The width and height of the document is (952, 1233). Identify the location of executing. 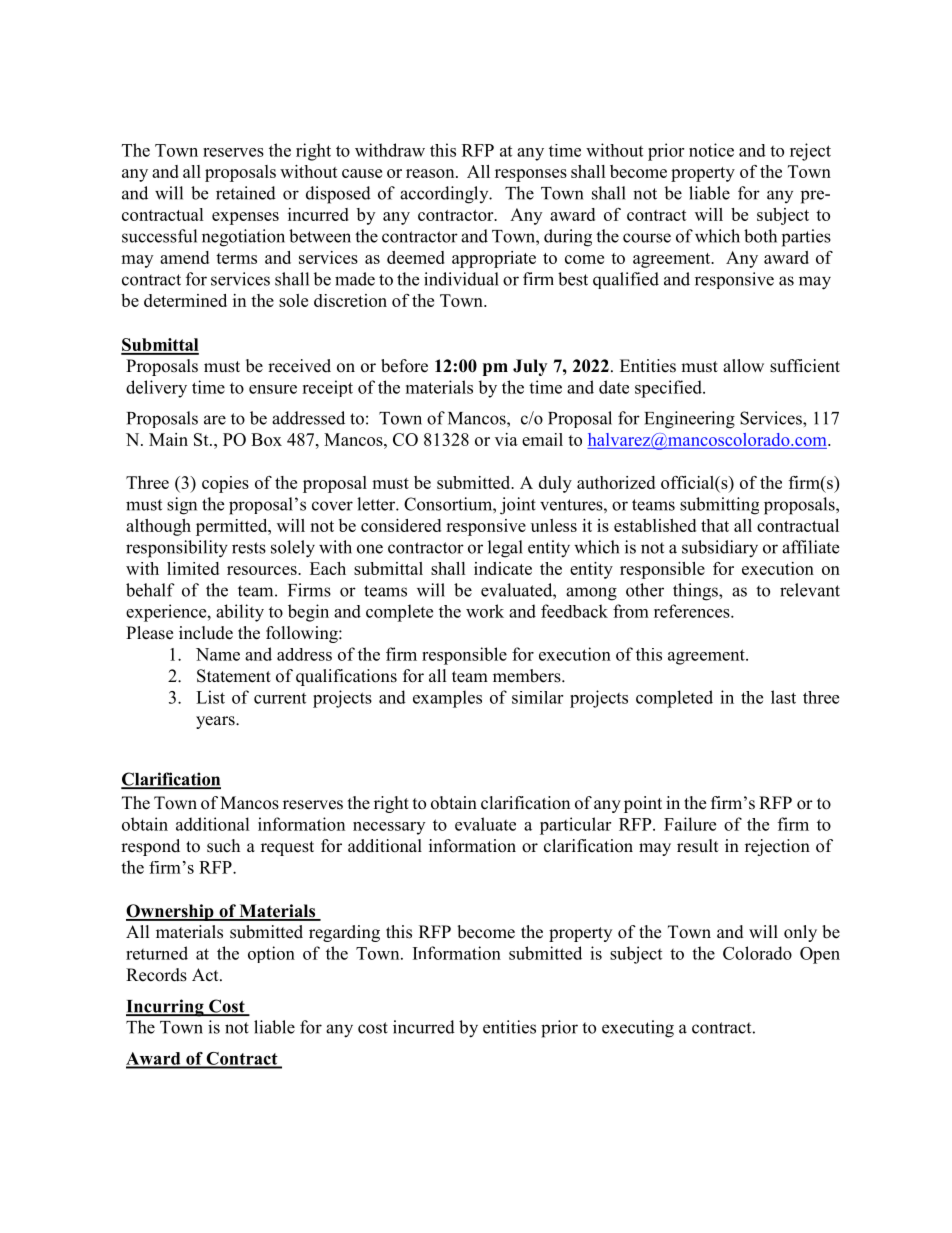
(638, 1029).
